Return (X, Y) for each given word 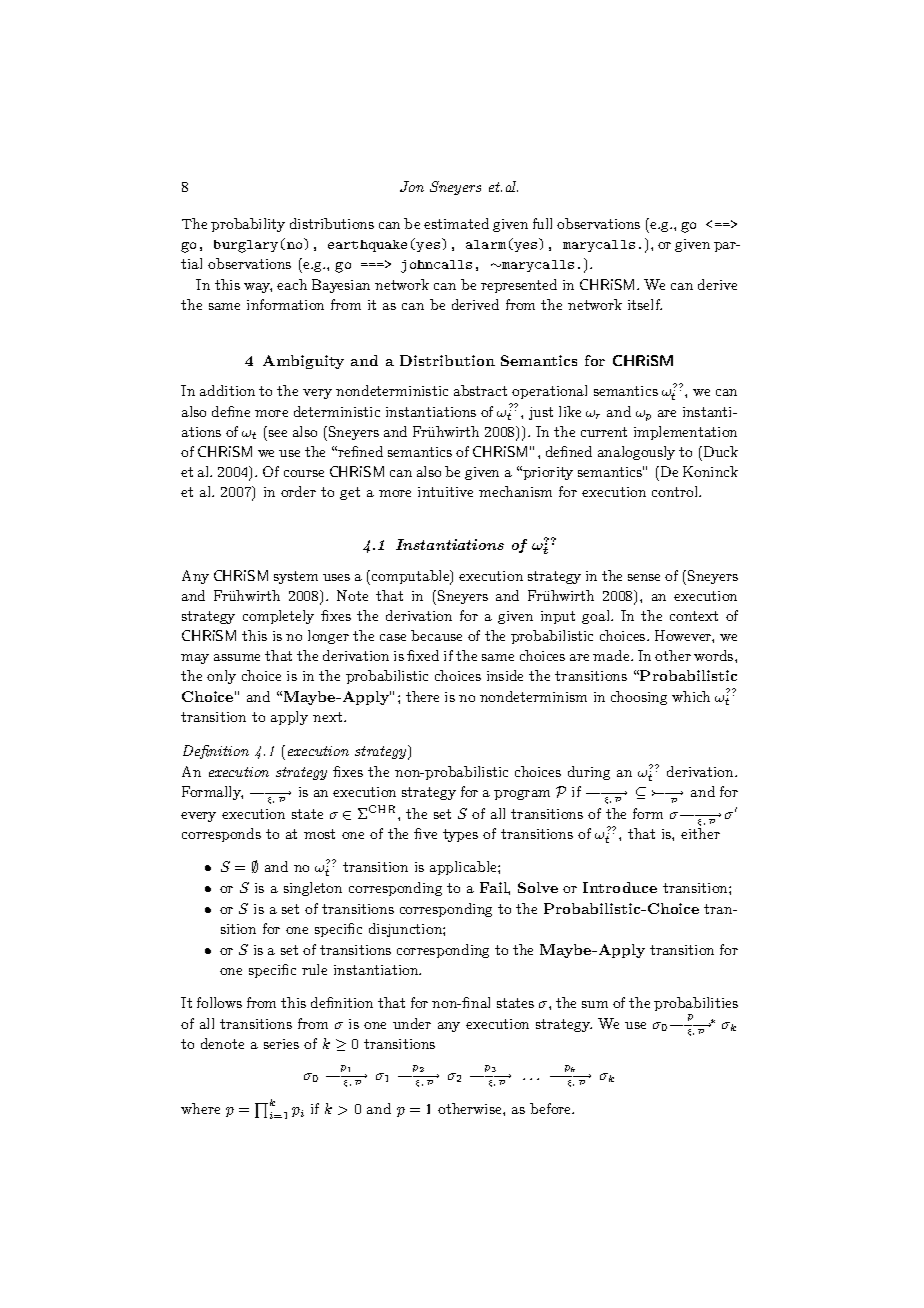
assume (237, 657)
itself (645, 304)
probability (248, 225)
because (436, 635)
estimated (456, 223)
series (281, 1044)
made (612, 655)
